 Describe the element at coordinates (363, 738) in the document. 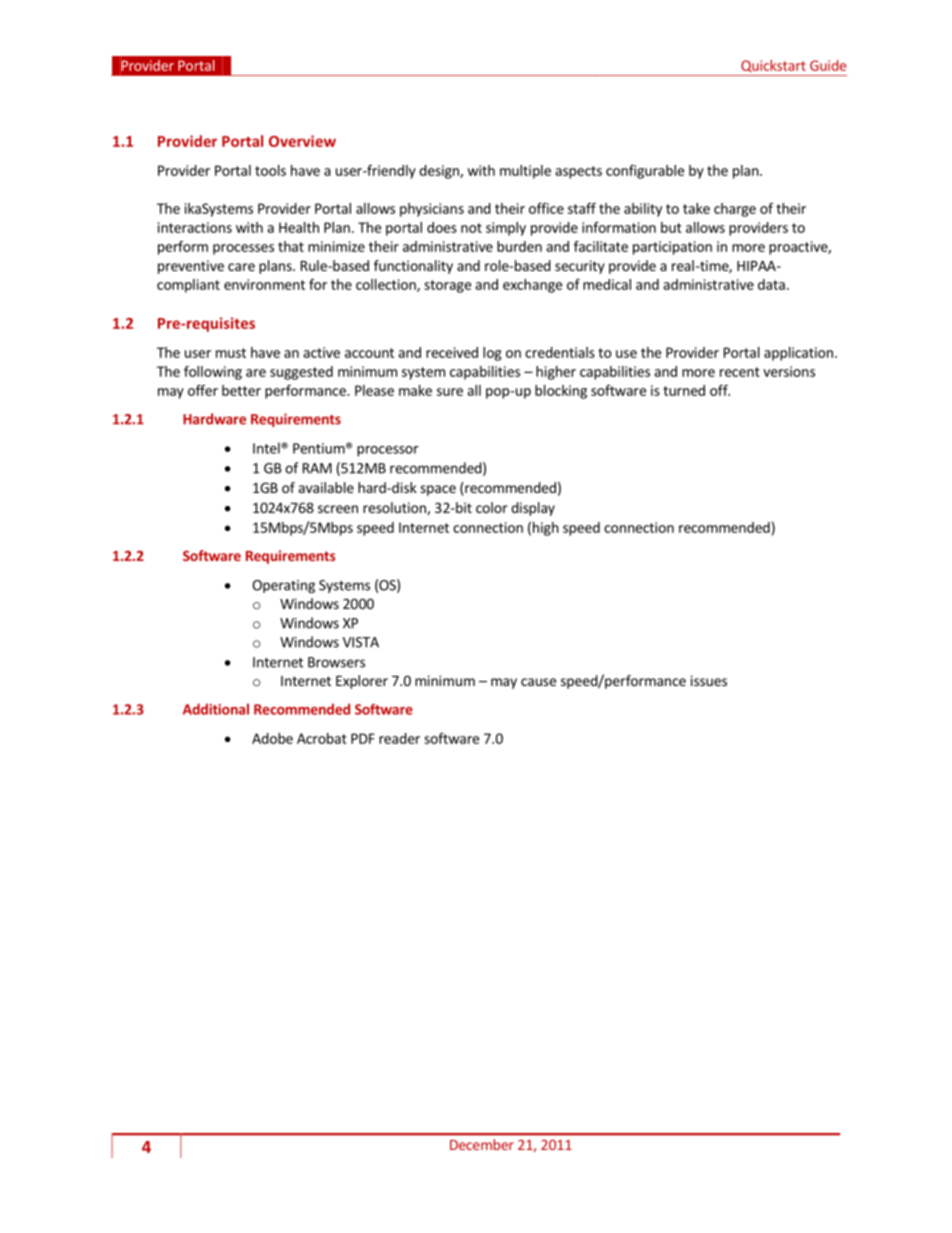

I see `PDF` at that location.
